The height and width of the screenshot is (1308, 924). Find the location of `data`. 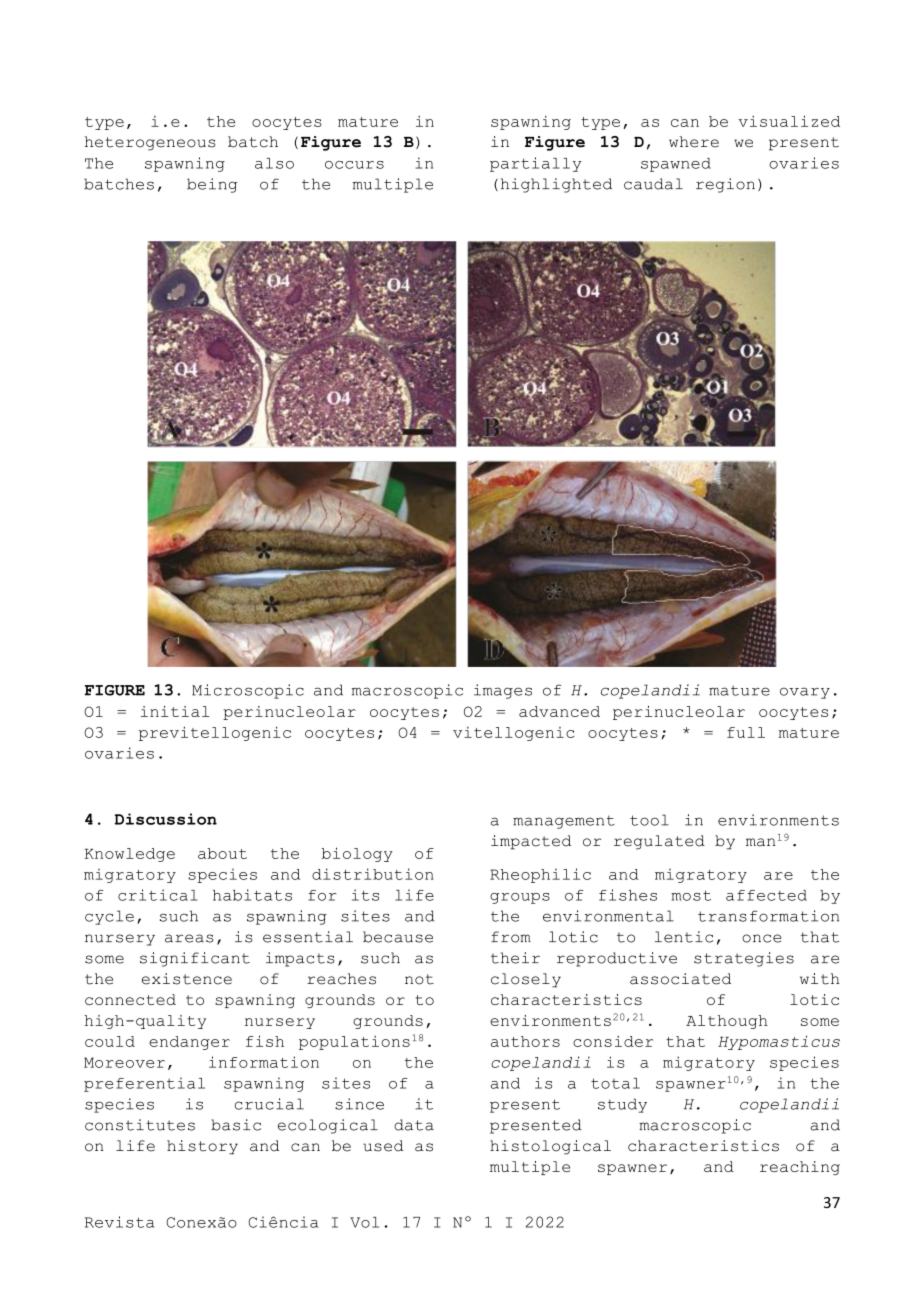

data is located at coordinates (414, 1125).
